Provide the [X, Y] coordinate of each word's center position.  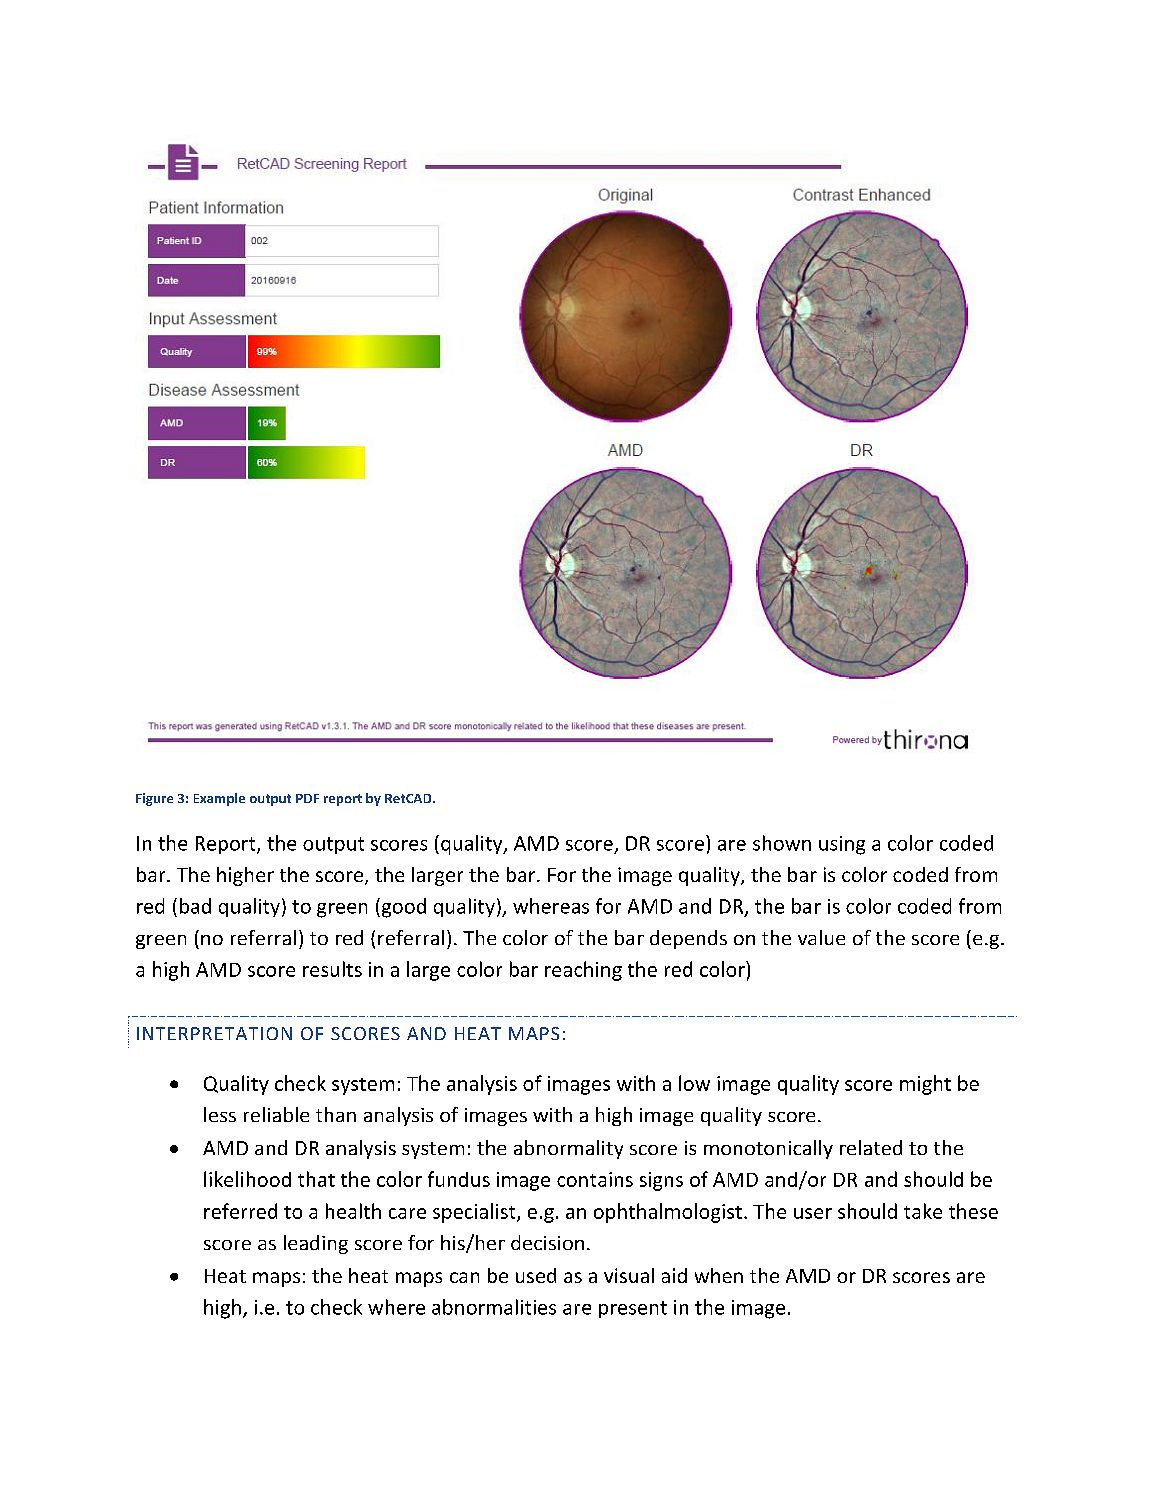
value [821, 937]
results [332, 969]
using [842, 845]
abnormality [568, 1149]
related [871, 1147]
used [536, 1275]
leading [316, 1244]
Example [219, 799]
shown [782, 843]
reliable [276, 1114]
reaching [583, 971]
